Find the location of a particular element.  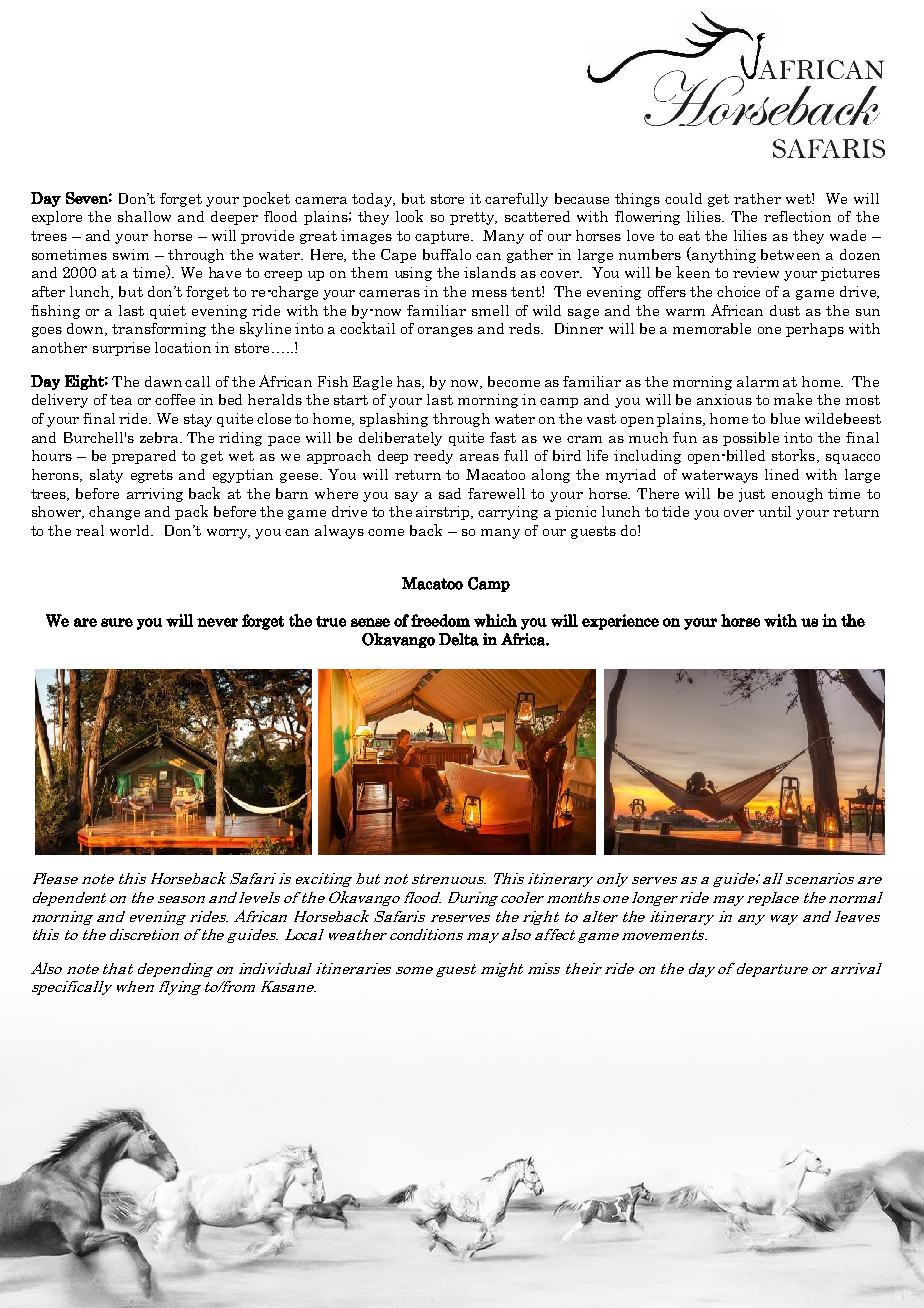

reflection is located at coordinates (797, 216).
